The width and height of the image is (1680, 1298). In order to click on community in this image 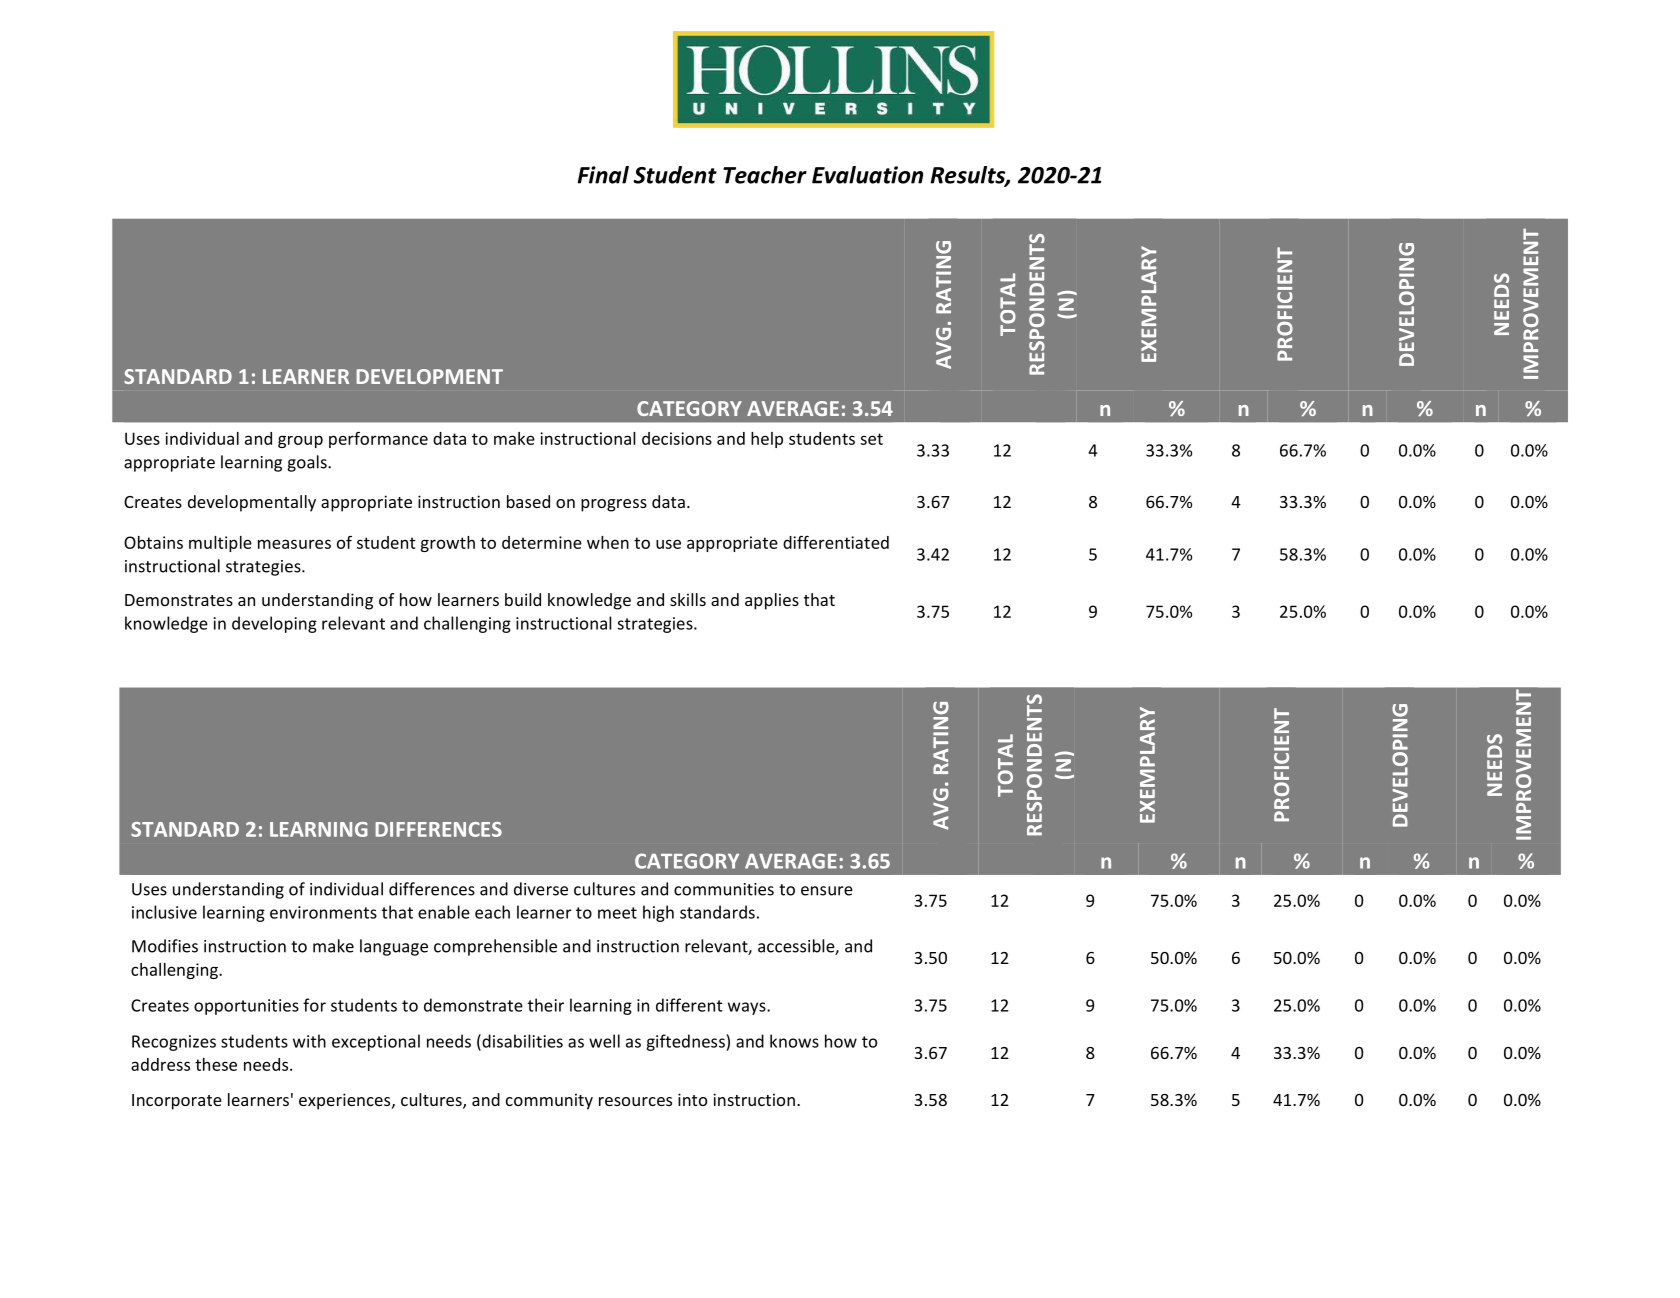, I will do `click(549, 1101)`.
